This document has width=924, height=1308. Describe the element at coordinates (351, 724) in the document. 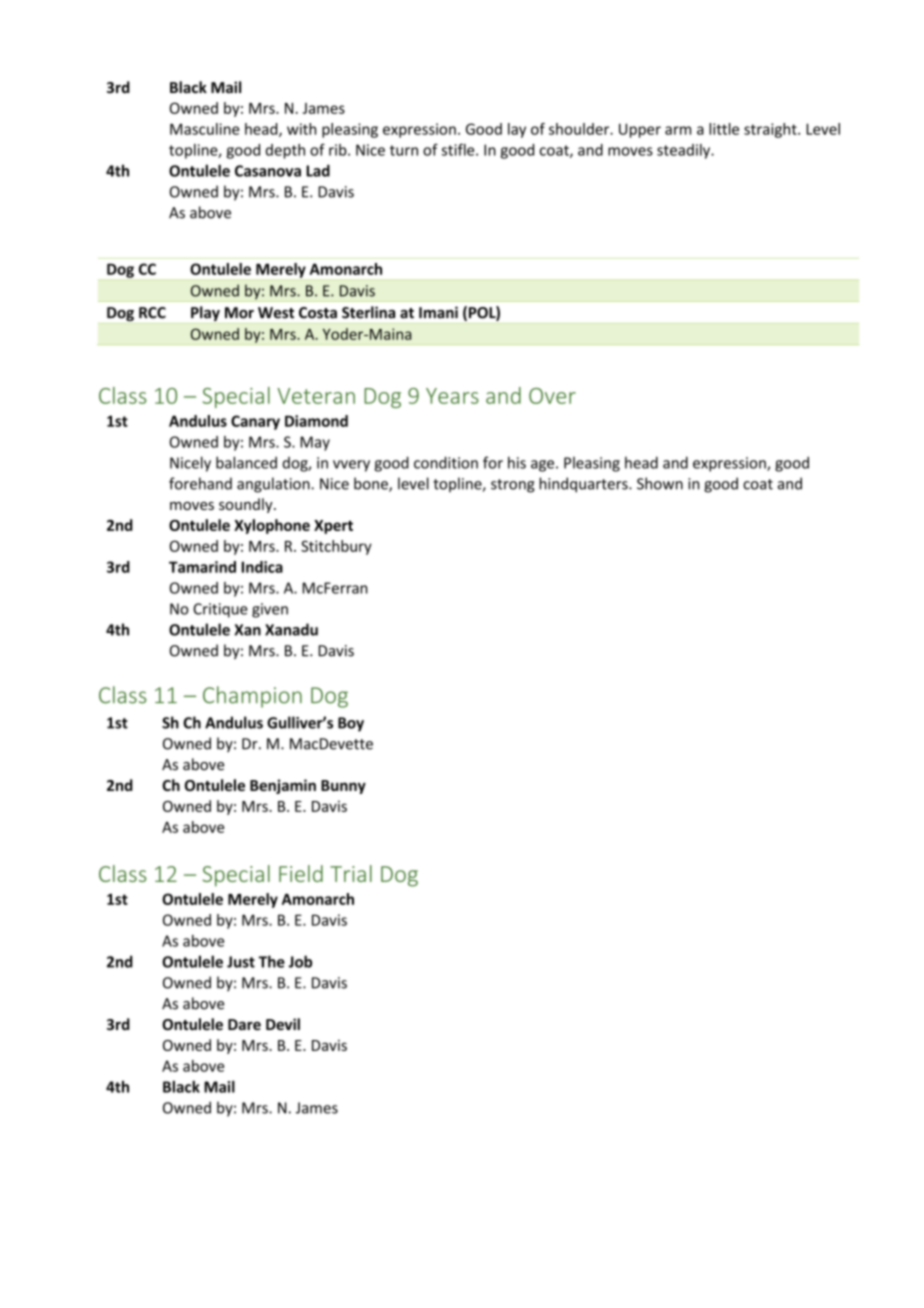

I see `Boy` at that location.
